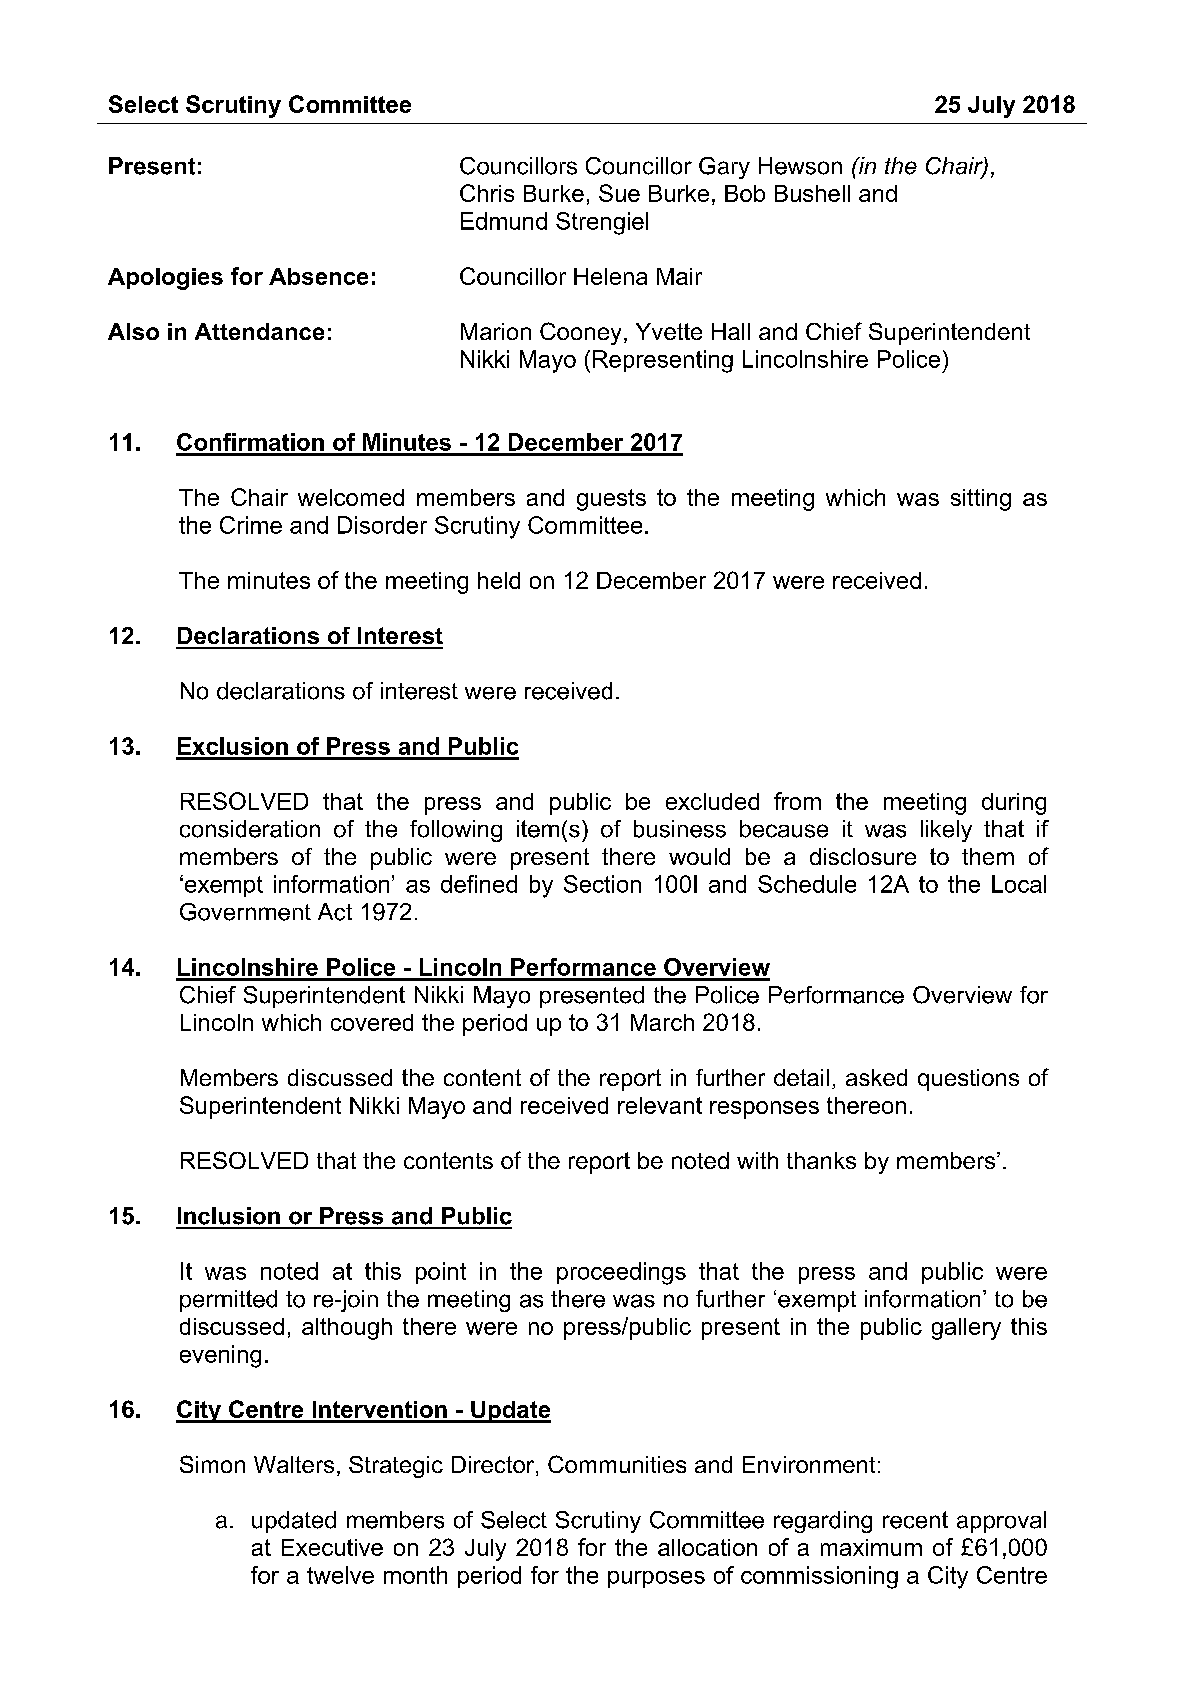 This document has height=1686, width=1192. I want to click on Bob, so click(745, 193).
